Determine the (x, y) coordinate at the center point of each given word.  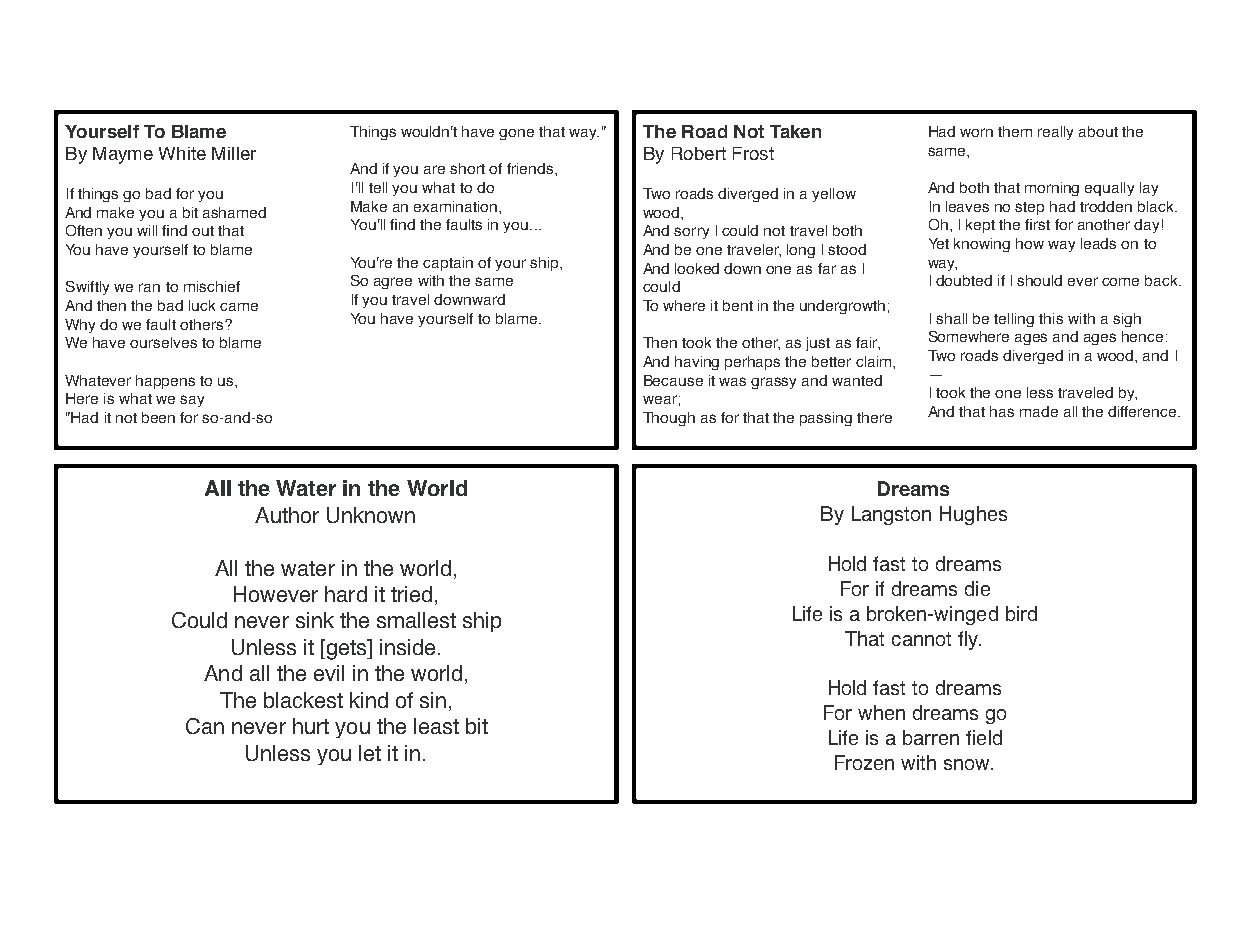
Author (287, 515)
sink (315, 620)
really (1055, 133)
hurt (311, 726)
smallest (416, 620)
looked (697, 268)
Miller (234, 153)
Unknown (371, 515)
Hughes (973, 515)
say (192, 401)
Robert (699, 153)
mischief (212, 286)
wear (660, 399)
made (1039, 411)
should (1039, 280)
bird (1021, 613)
